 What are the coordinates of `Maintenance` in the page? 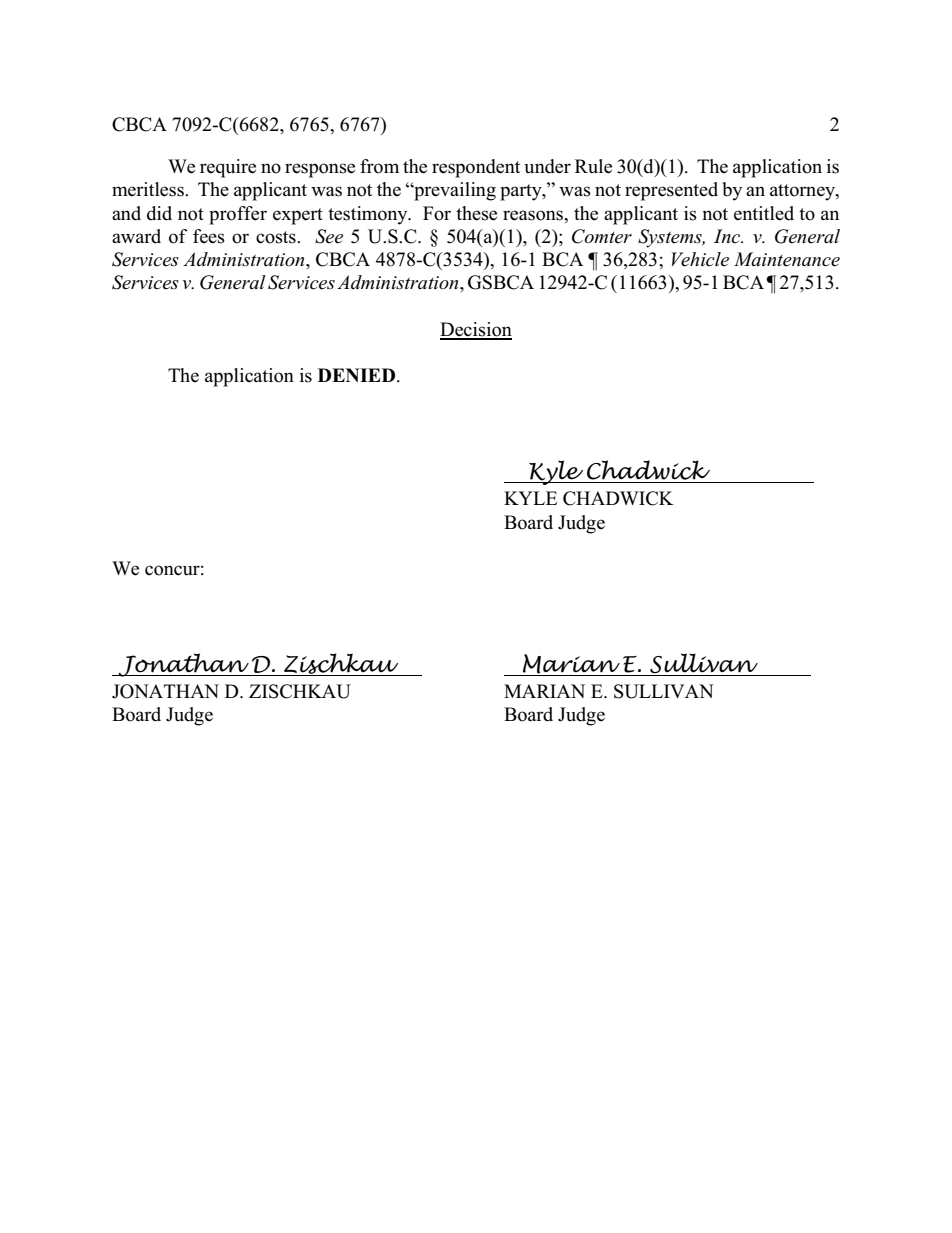 It's located at (787, 259).
